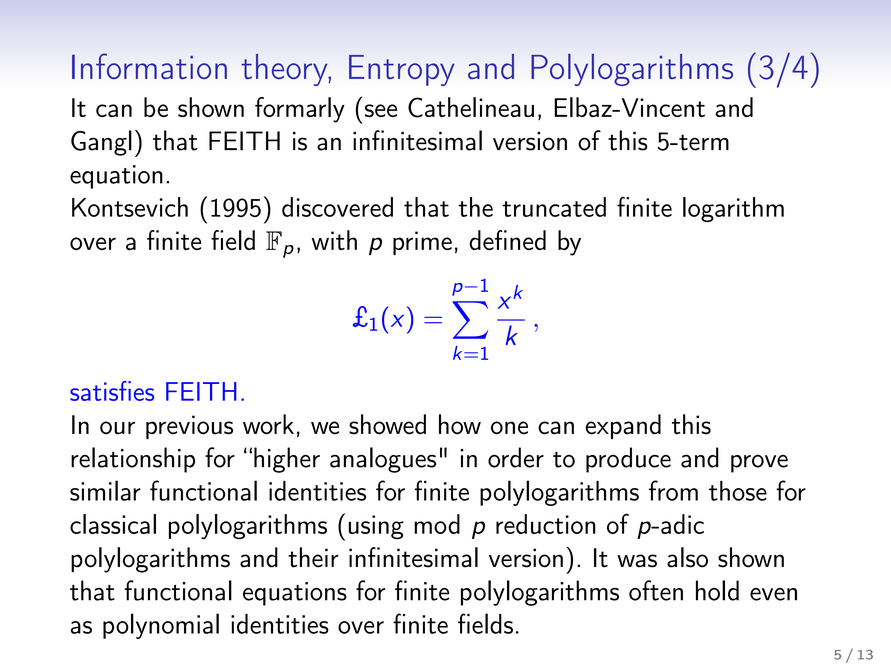 The height and width of the image is (668, 891). I want to click on showed, so click(387, 424).
